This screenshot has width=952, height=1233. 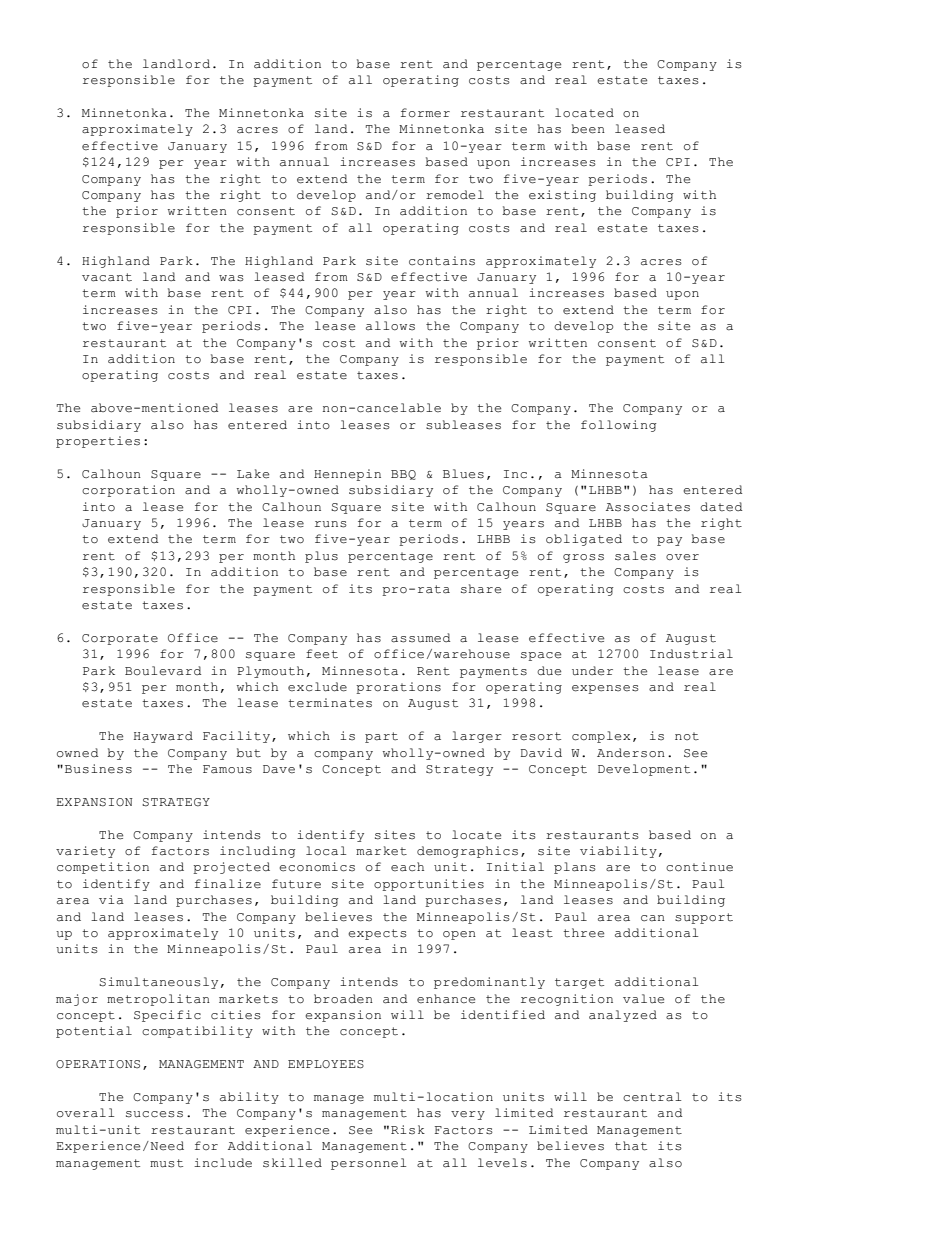 What do you see at coordinates (407, 867) in the screenshot?
I see `each` at bounding box center [407, 867].
